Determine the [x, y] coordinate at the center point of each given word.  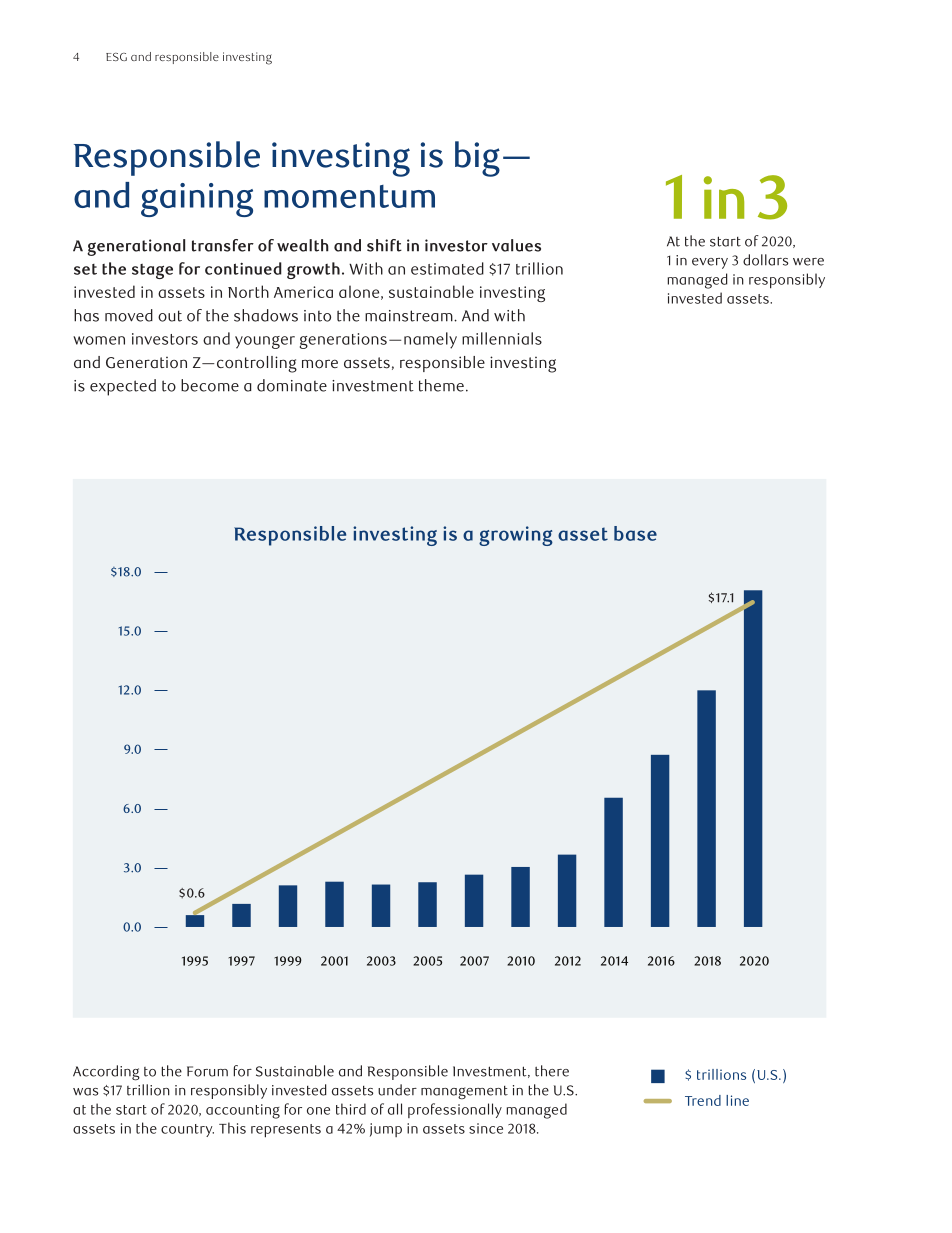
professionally [455, 1110]
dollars [765, 260]
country [187, 1130]
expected [123, 387]
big [477, 159]
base [635, 533]
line [737, 1100]
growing [516, 536]
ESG [116, 57]
